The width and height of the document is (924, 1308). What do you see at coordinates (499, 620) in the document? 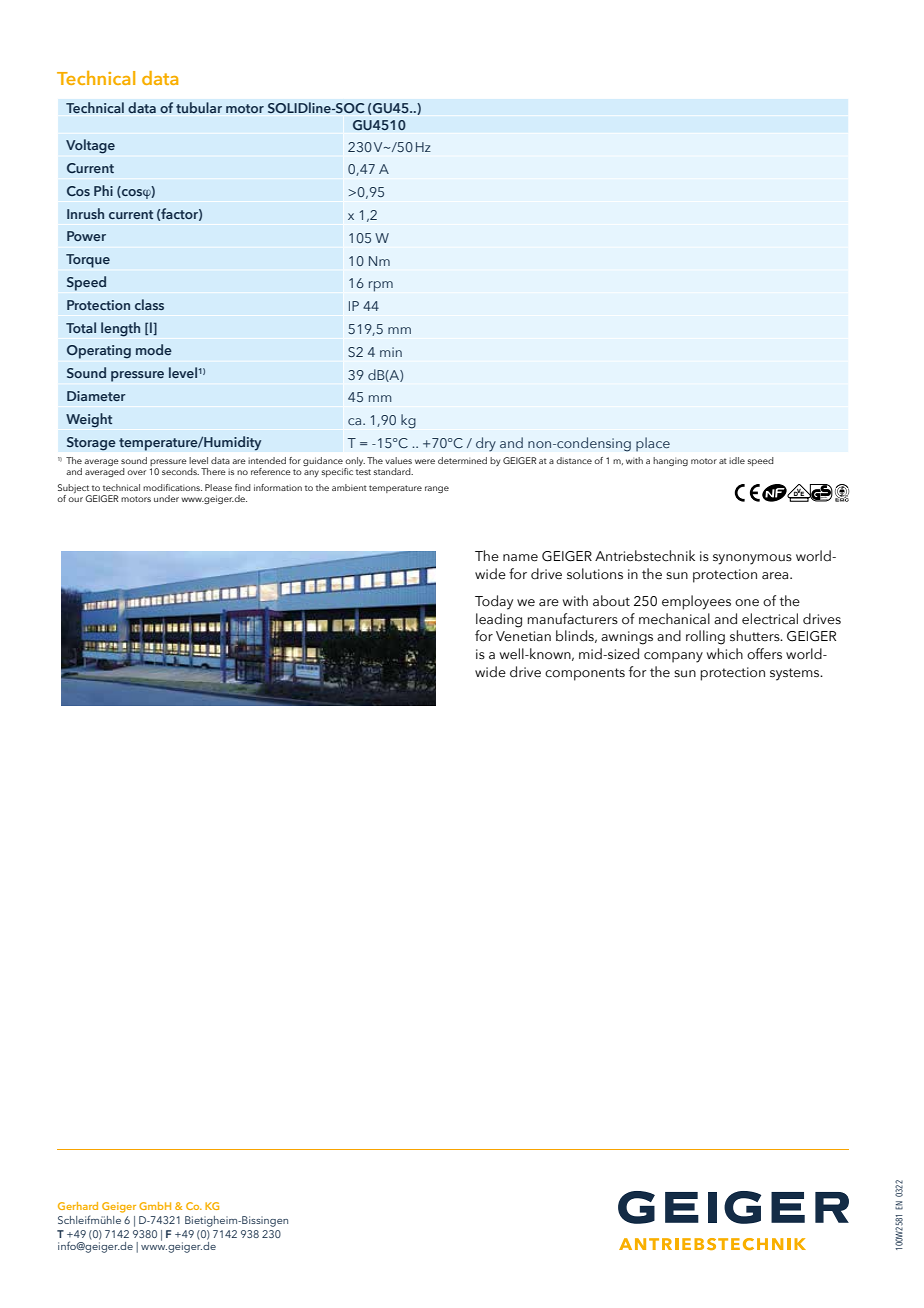
I see `leading` at bounding box center [499, 620].
